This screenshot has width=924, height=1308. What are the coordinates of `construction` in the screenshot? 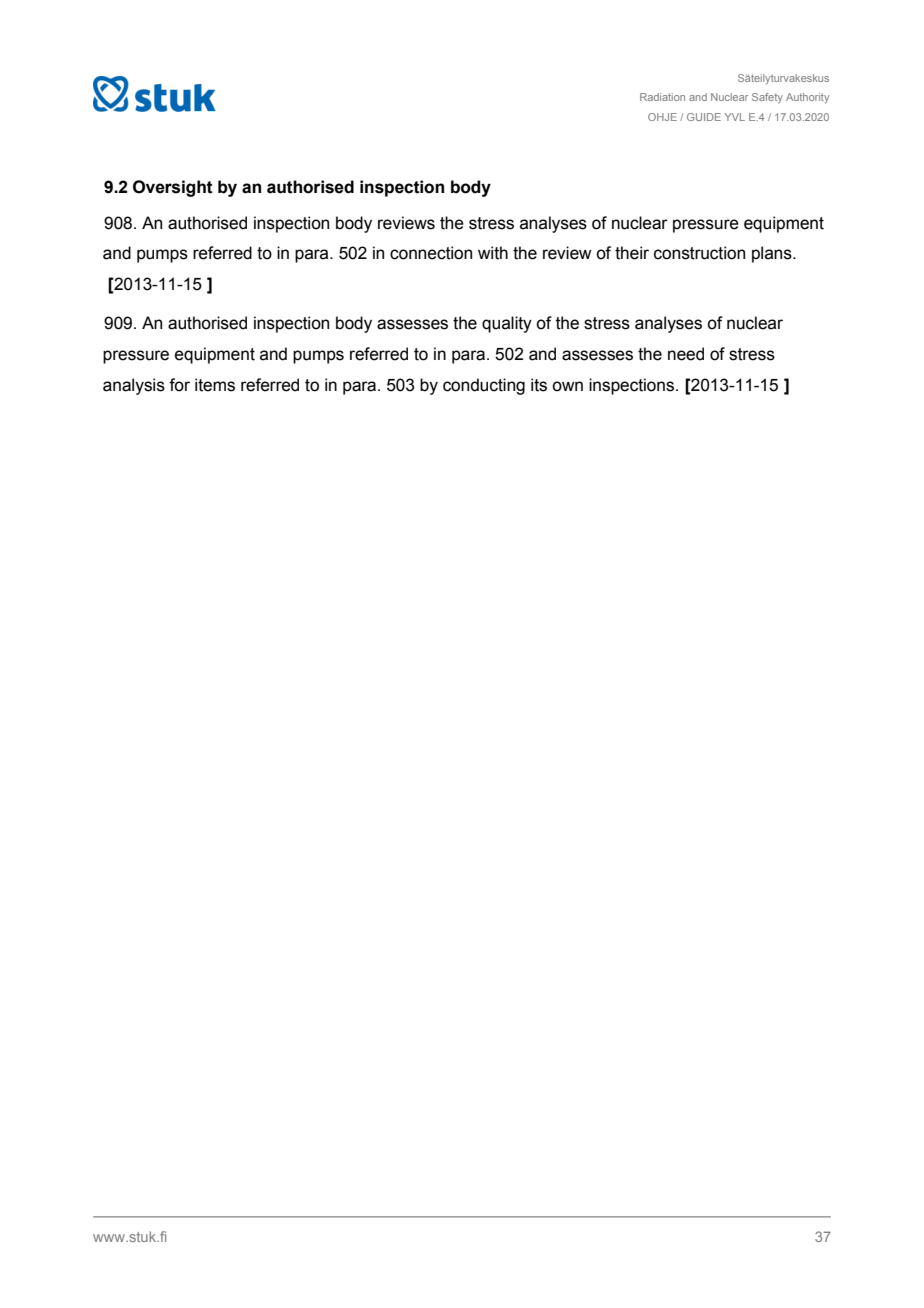 It's located at (699, 253).
